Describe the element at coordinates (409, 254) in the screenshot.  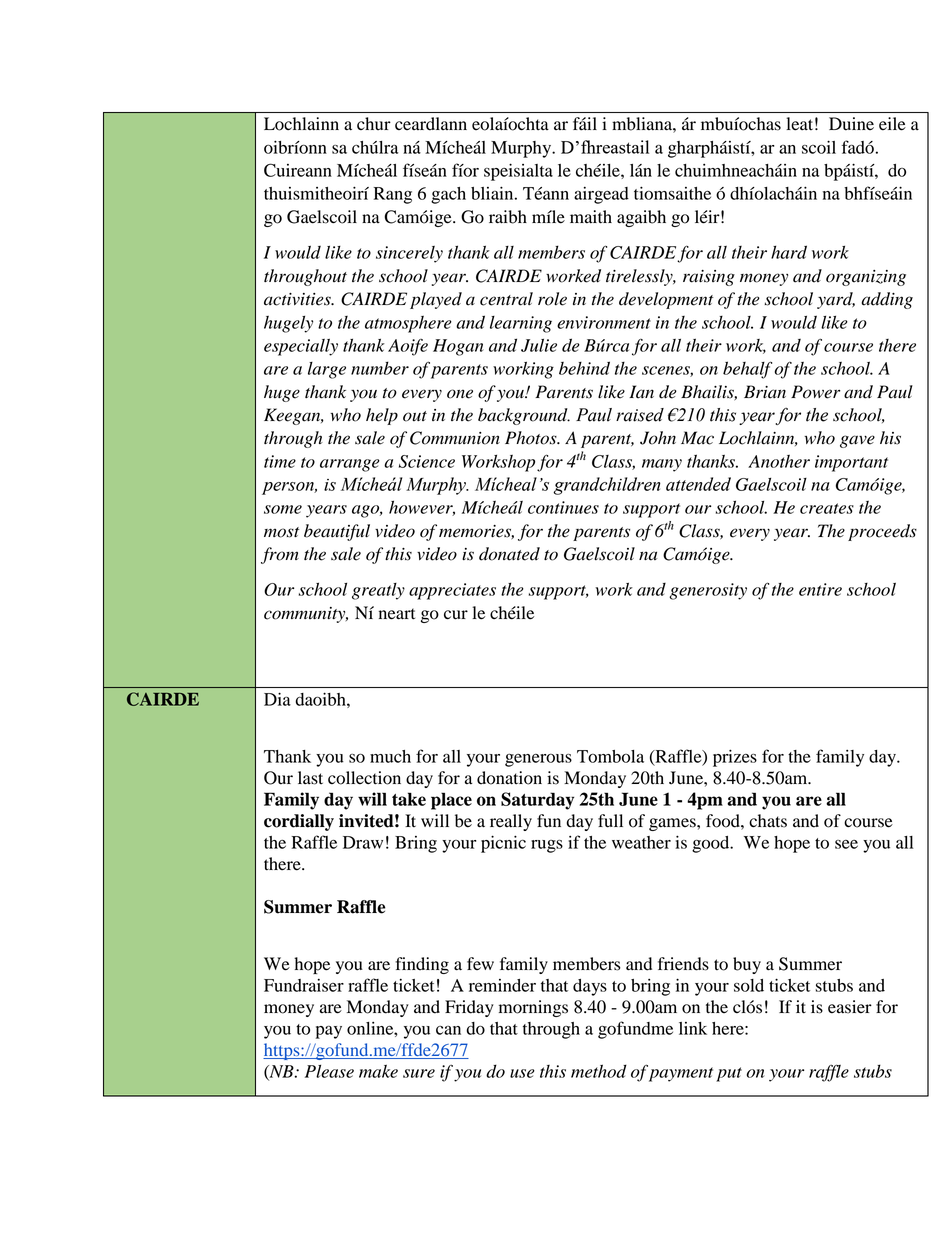
I see `sincerely` at that location.
